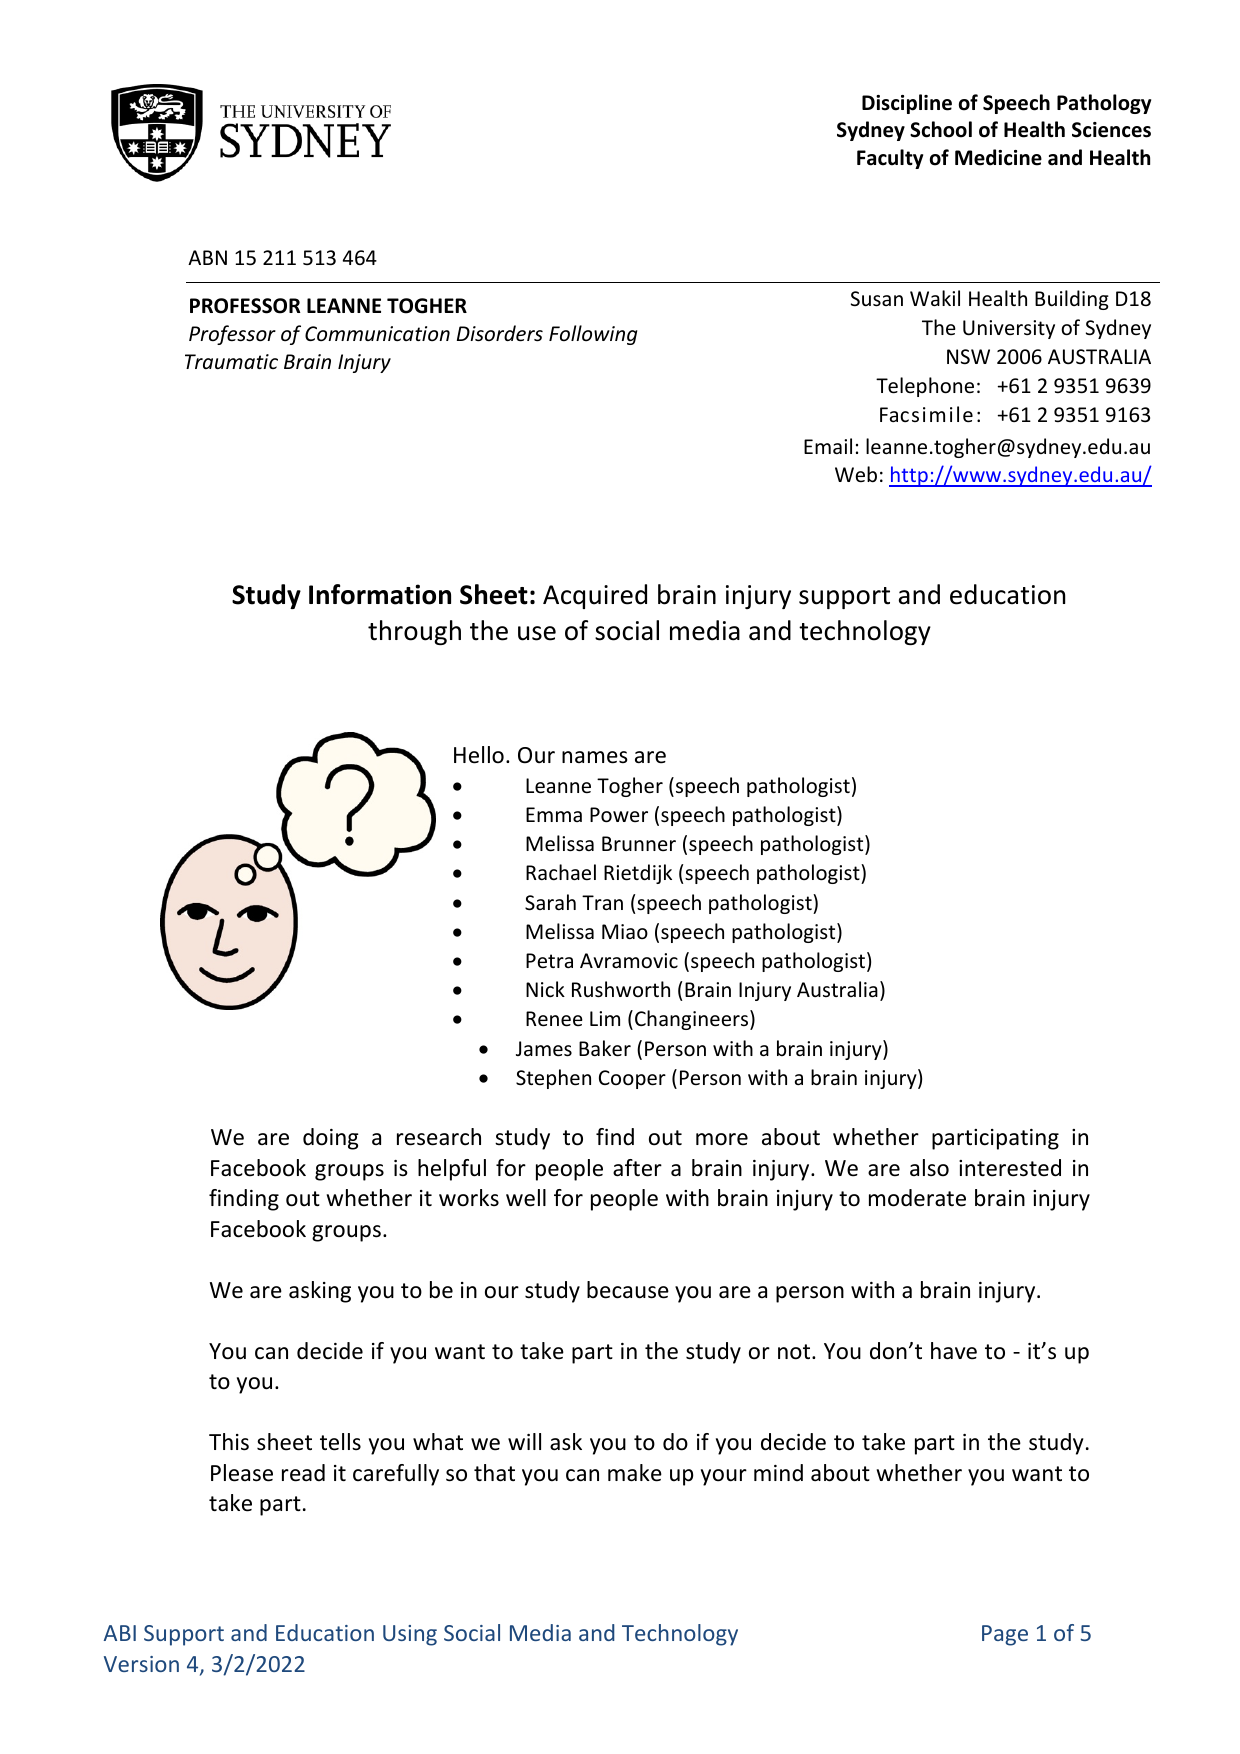 This screenshot has width=1240, height=1754. Describe the element at coordinates (998, 157) in the screenshot. I see `Medicine` at that location.
